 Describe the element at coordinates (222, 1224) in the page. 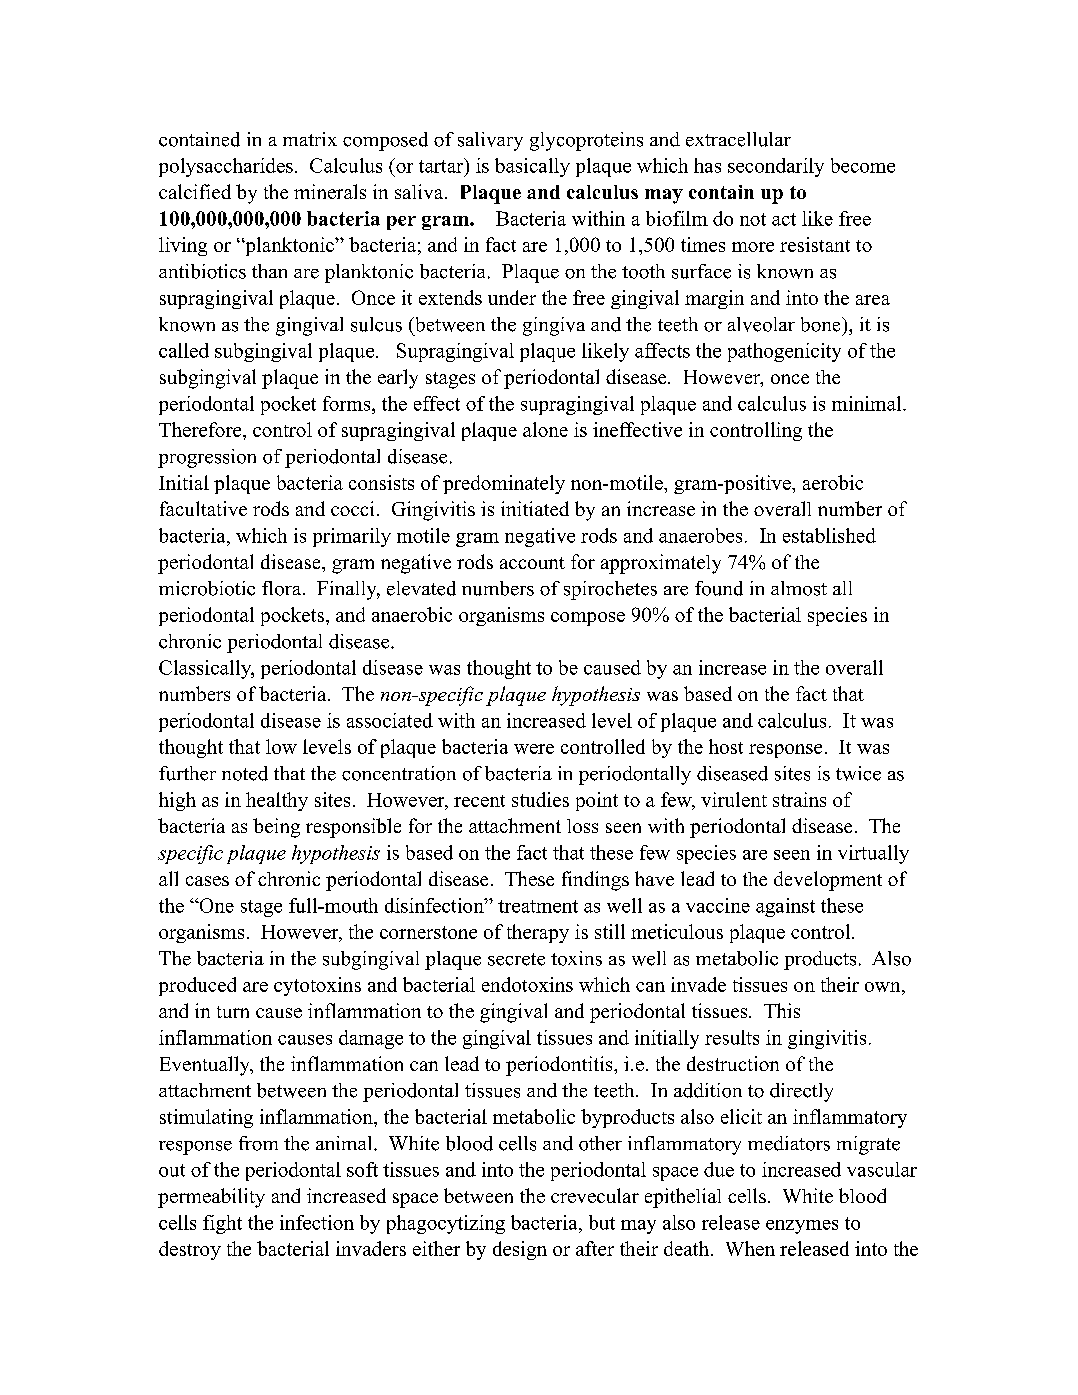

I see `fight` at that location.
